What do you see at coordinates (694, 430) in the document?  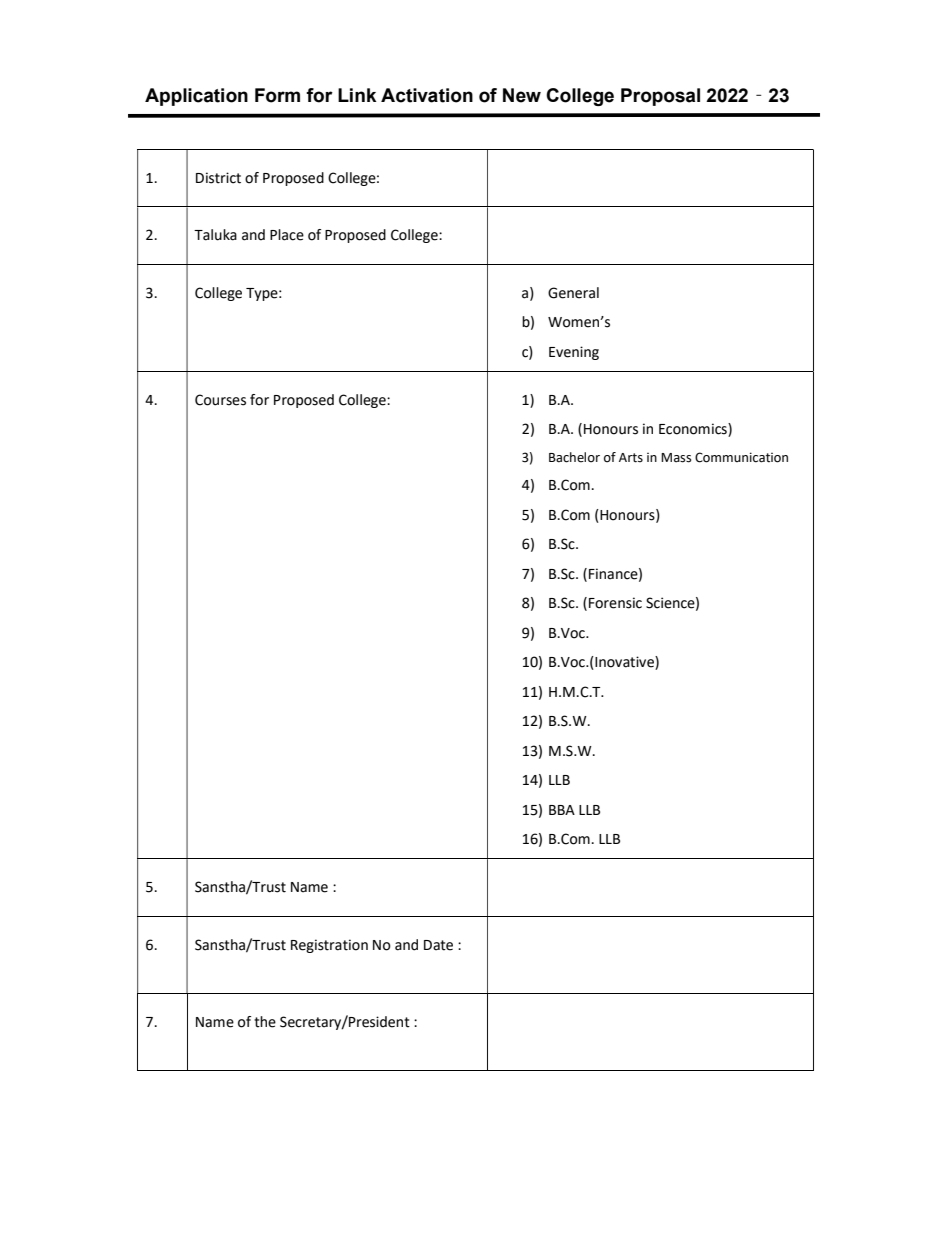 I see `Economics` at bounding box center [694, 430].
